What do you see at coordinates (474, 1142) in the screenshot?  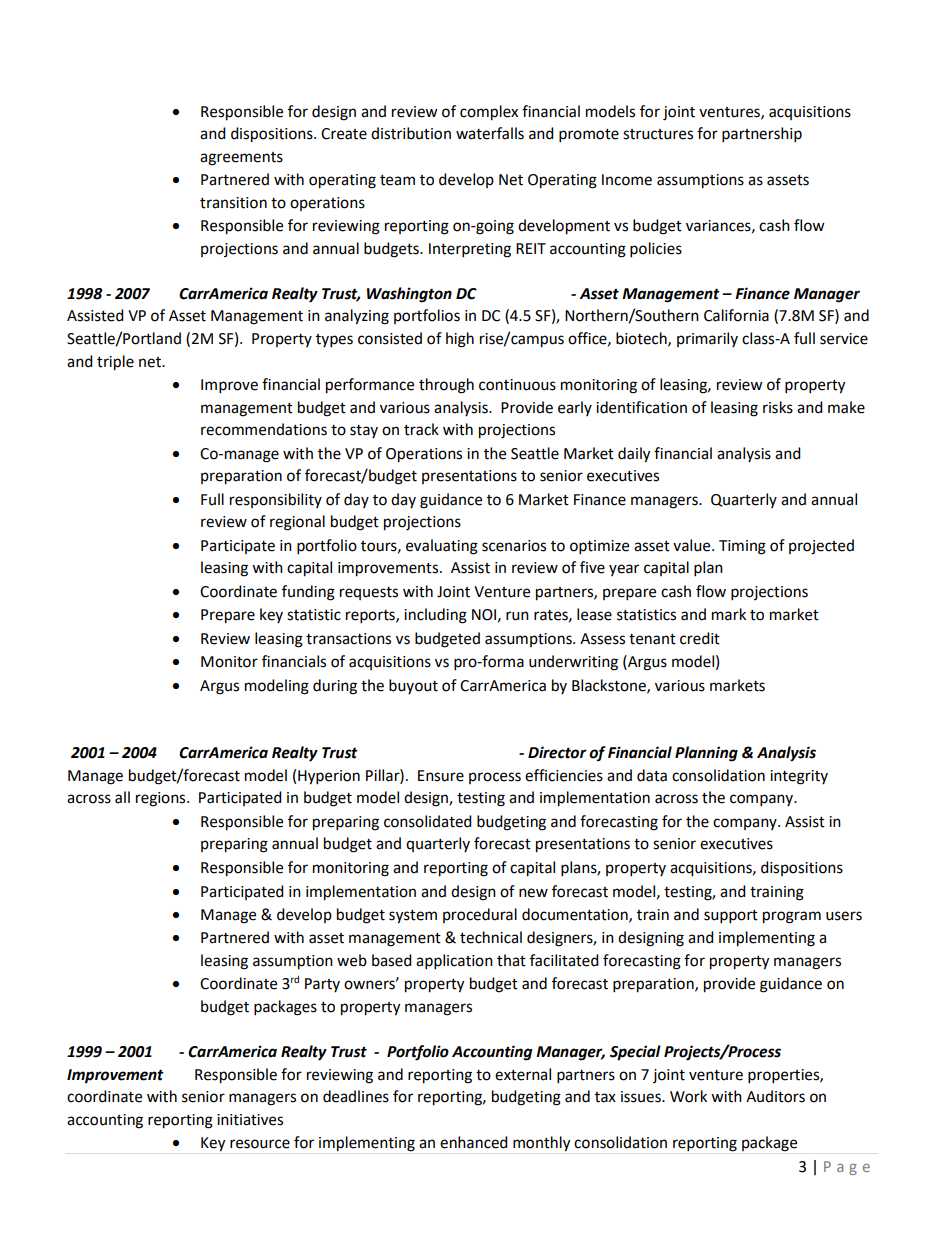 I see `enhanced` at bounding box center [474, 1142].
